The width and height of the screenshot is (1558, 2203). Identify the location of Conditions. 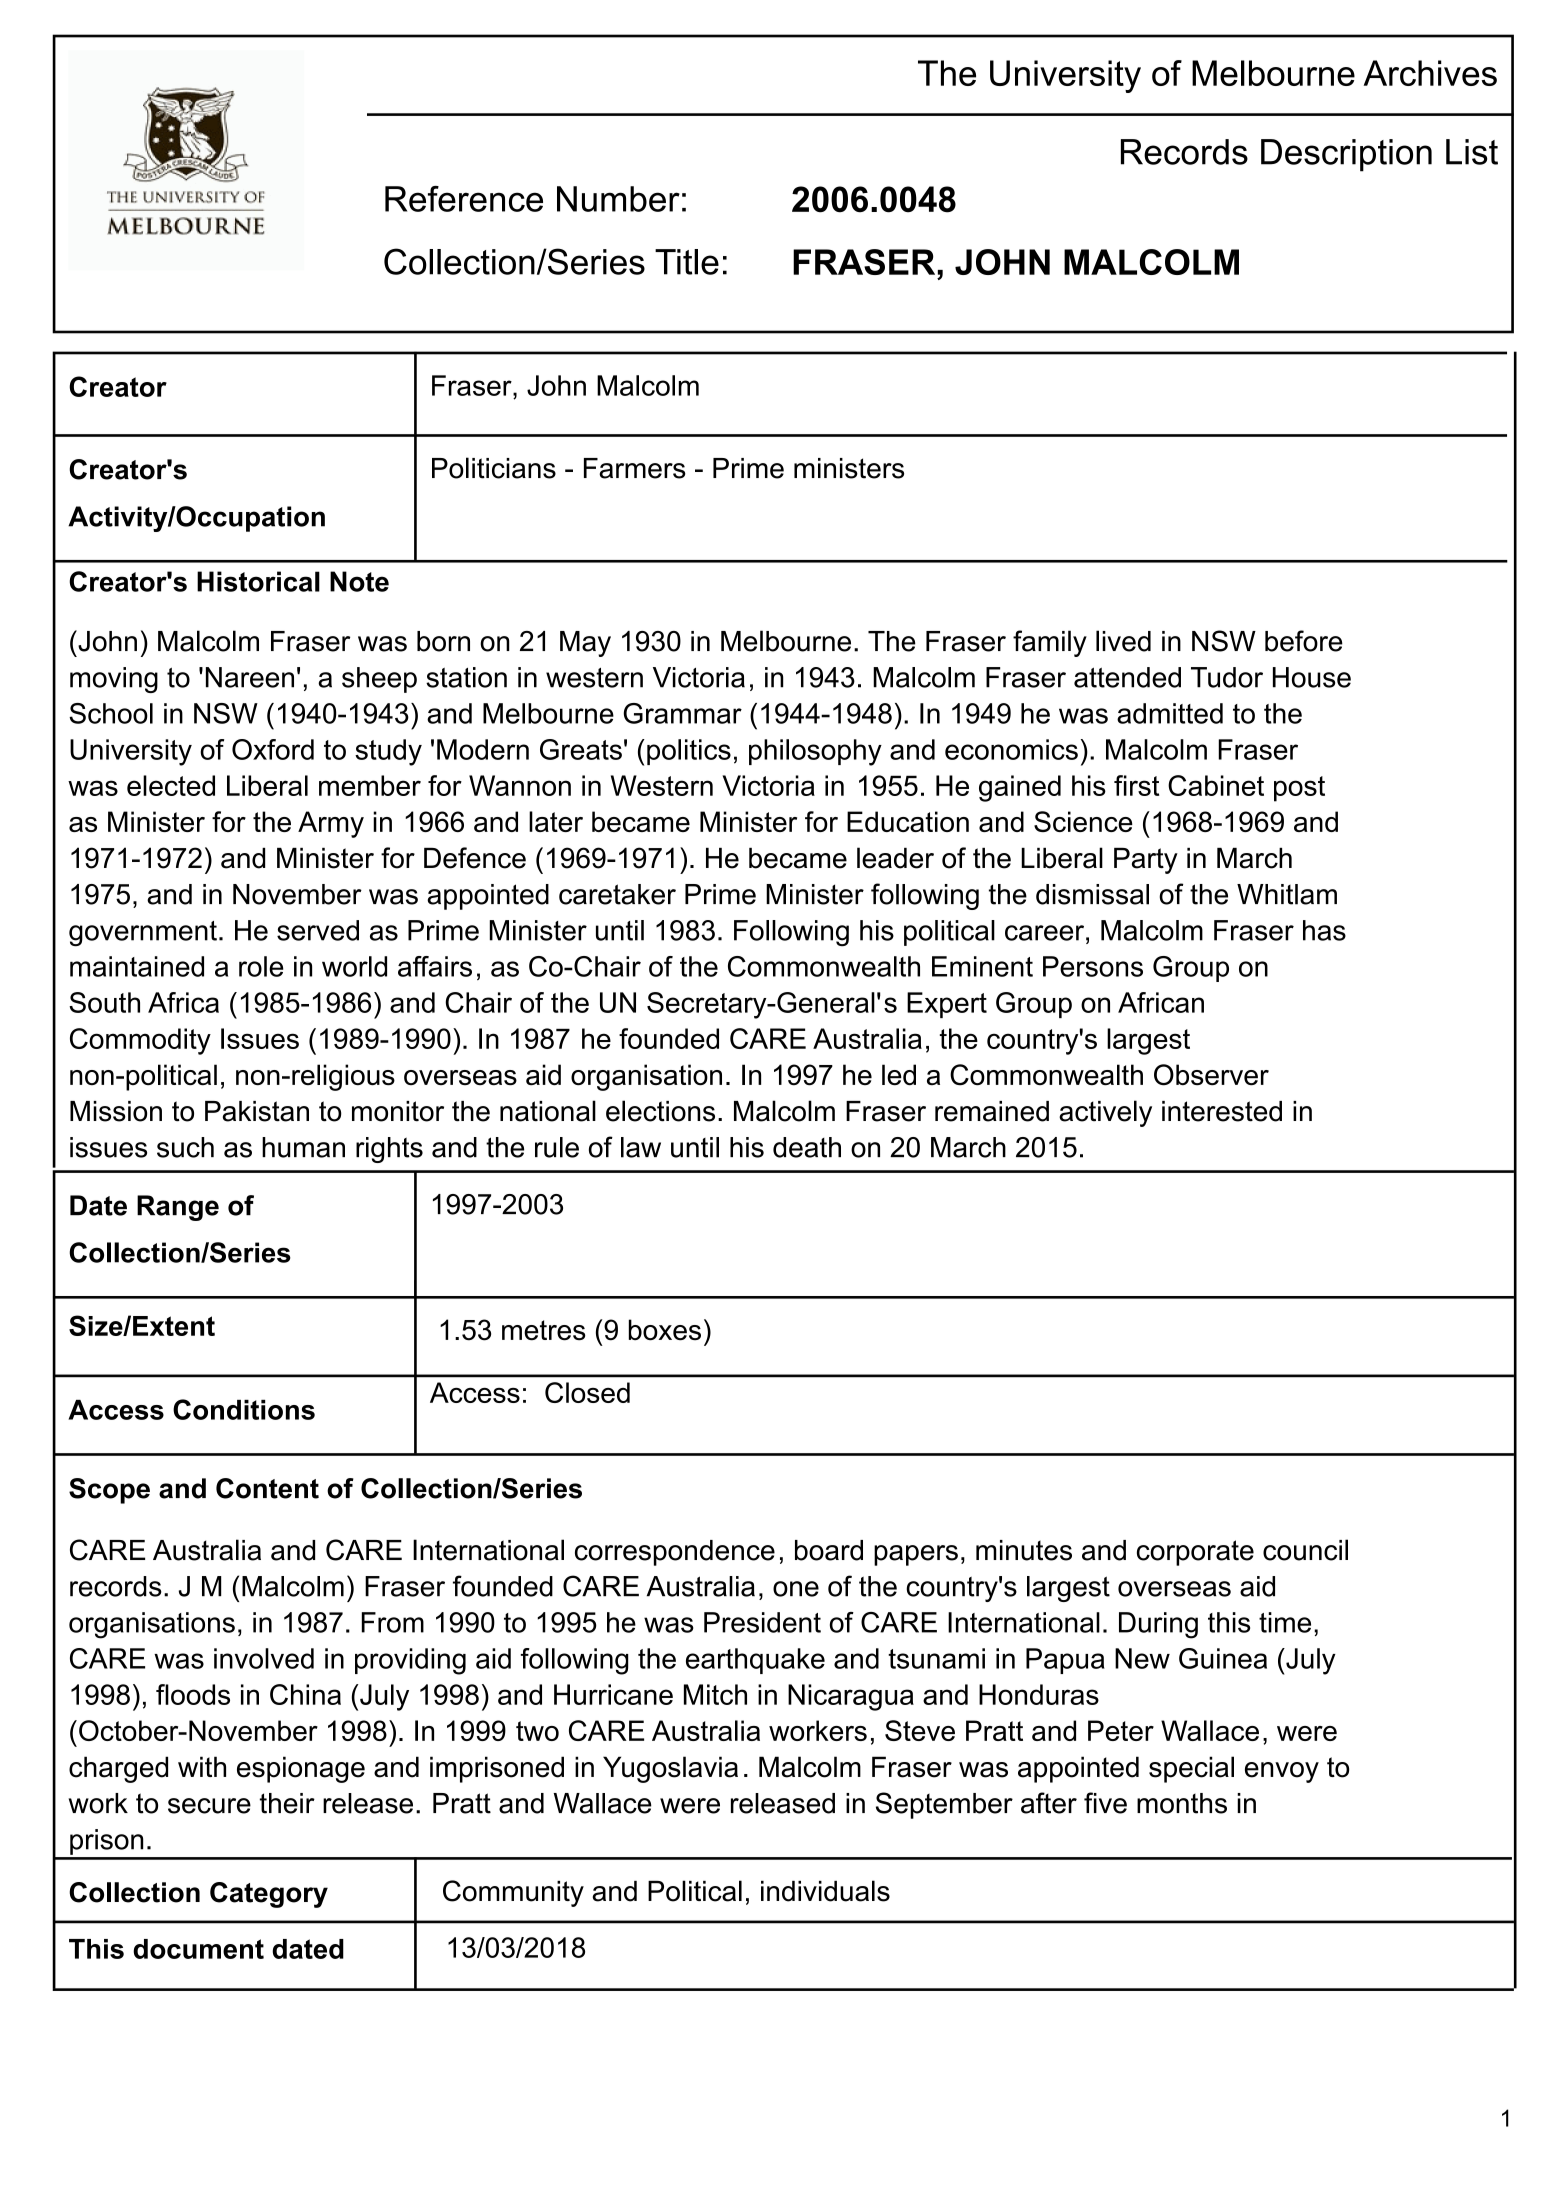
(244, 1409).
